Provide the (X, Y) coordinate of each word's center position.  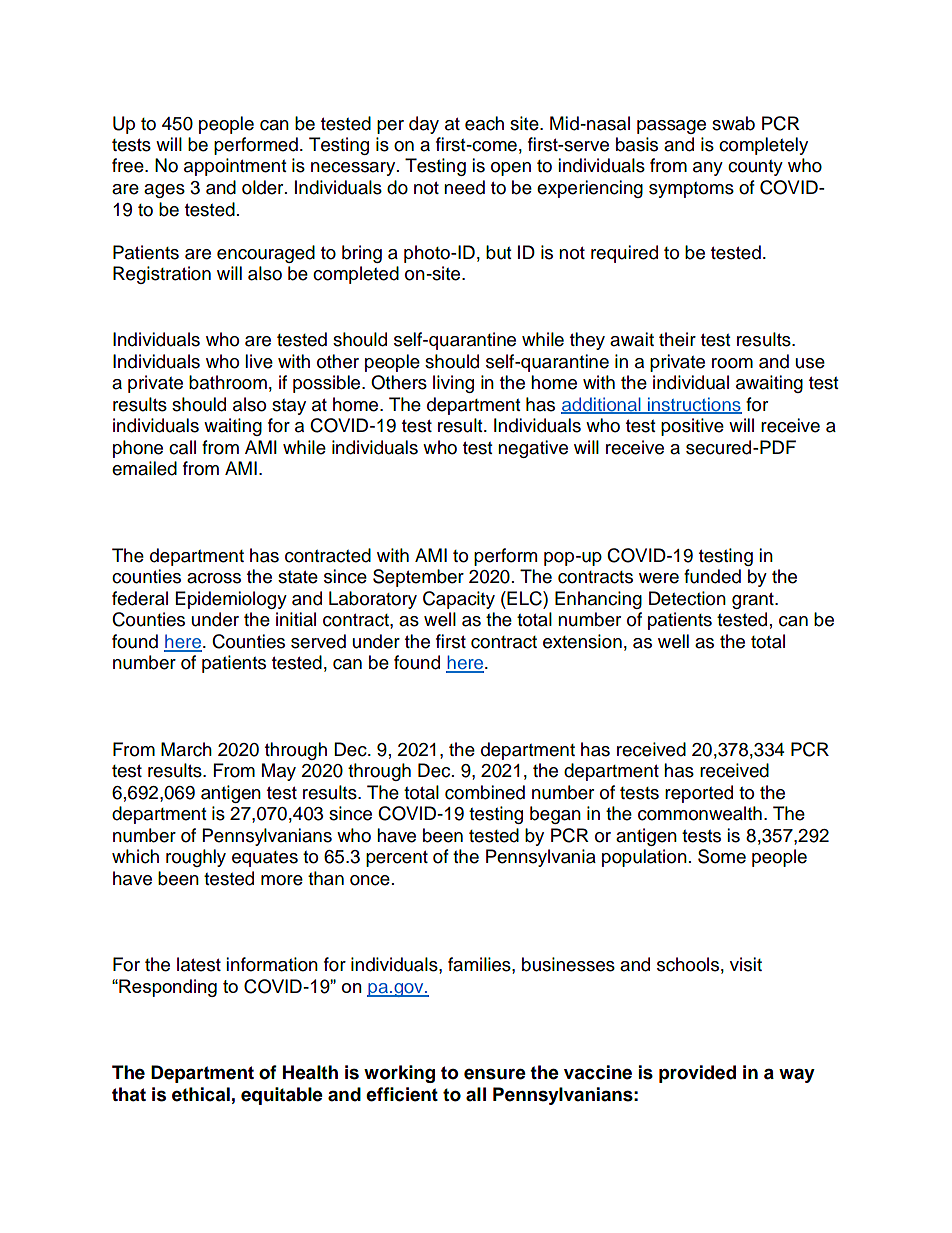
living (453, 384)
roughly (196, 858)
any (708, 169)
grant (754, 601)
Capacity (459, 600)
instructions (694, 405)
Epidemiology (231, 600)
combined (485, 792)
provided (697, 1074)
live (259, 361)
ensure (495, 1074)
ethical (201, 1094)
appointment (235, 167)
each (484, 123)
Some (722, 856)
